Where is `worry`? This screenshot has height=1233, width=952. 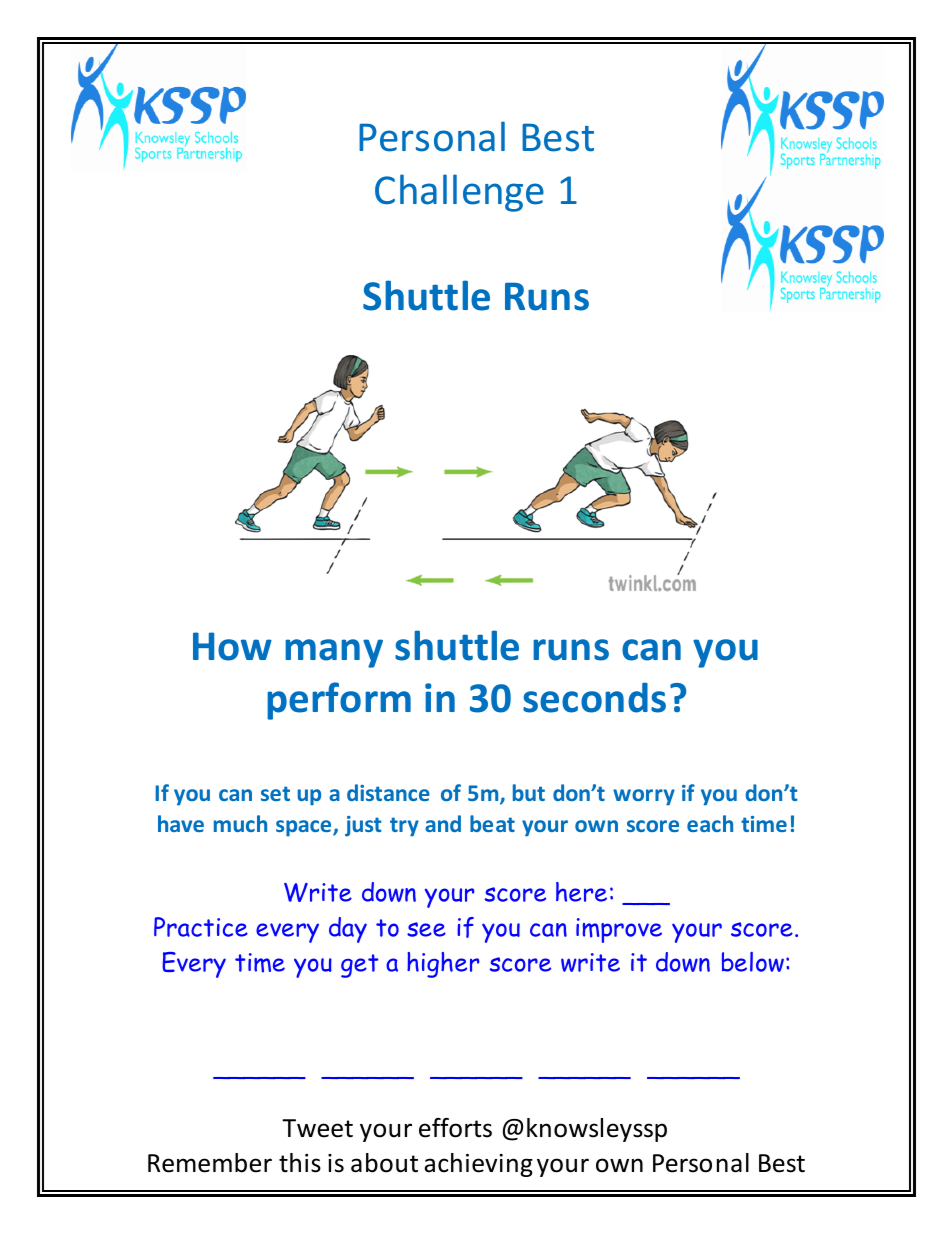 worry is located at coordinates (644, 797).
